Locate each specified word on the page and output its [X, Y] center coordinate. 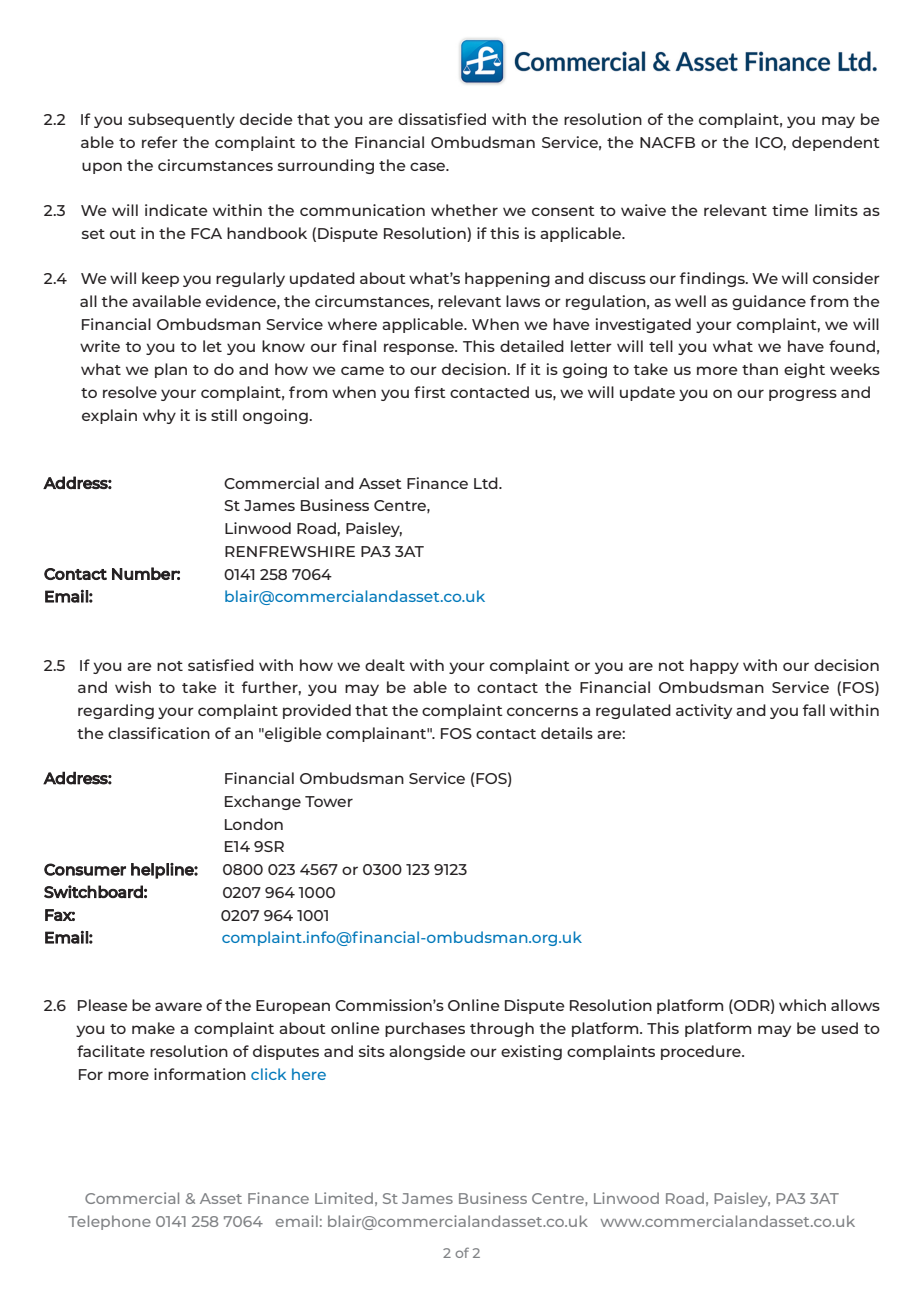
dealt [385, 665]
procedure [702, 1052]
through [502, 1029]
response [420, 349]
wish [133, 687]
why [159, 416]
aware [178, 1006]
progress [803, 395]
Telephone [109, 1222]
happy [714, 666]
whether [464, 210]
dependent [836, 143]
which [802, 1005]
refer [160, 142]
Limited [344, 1198]
